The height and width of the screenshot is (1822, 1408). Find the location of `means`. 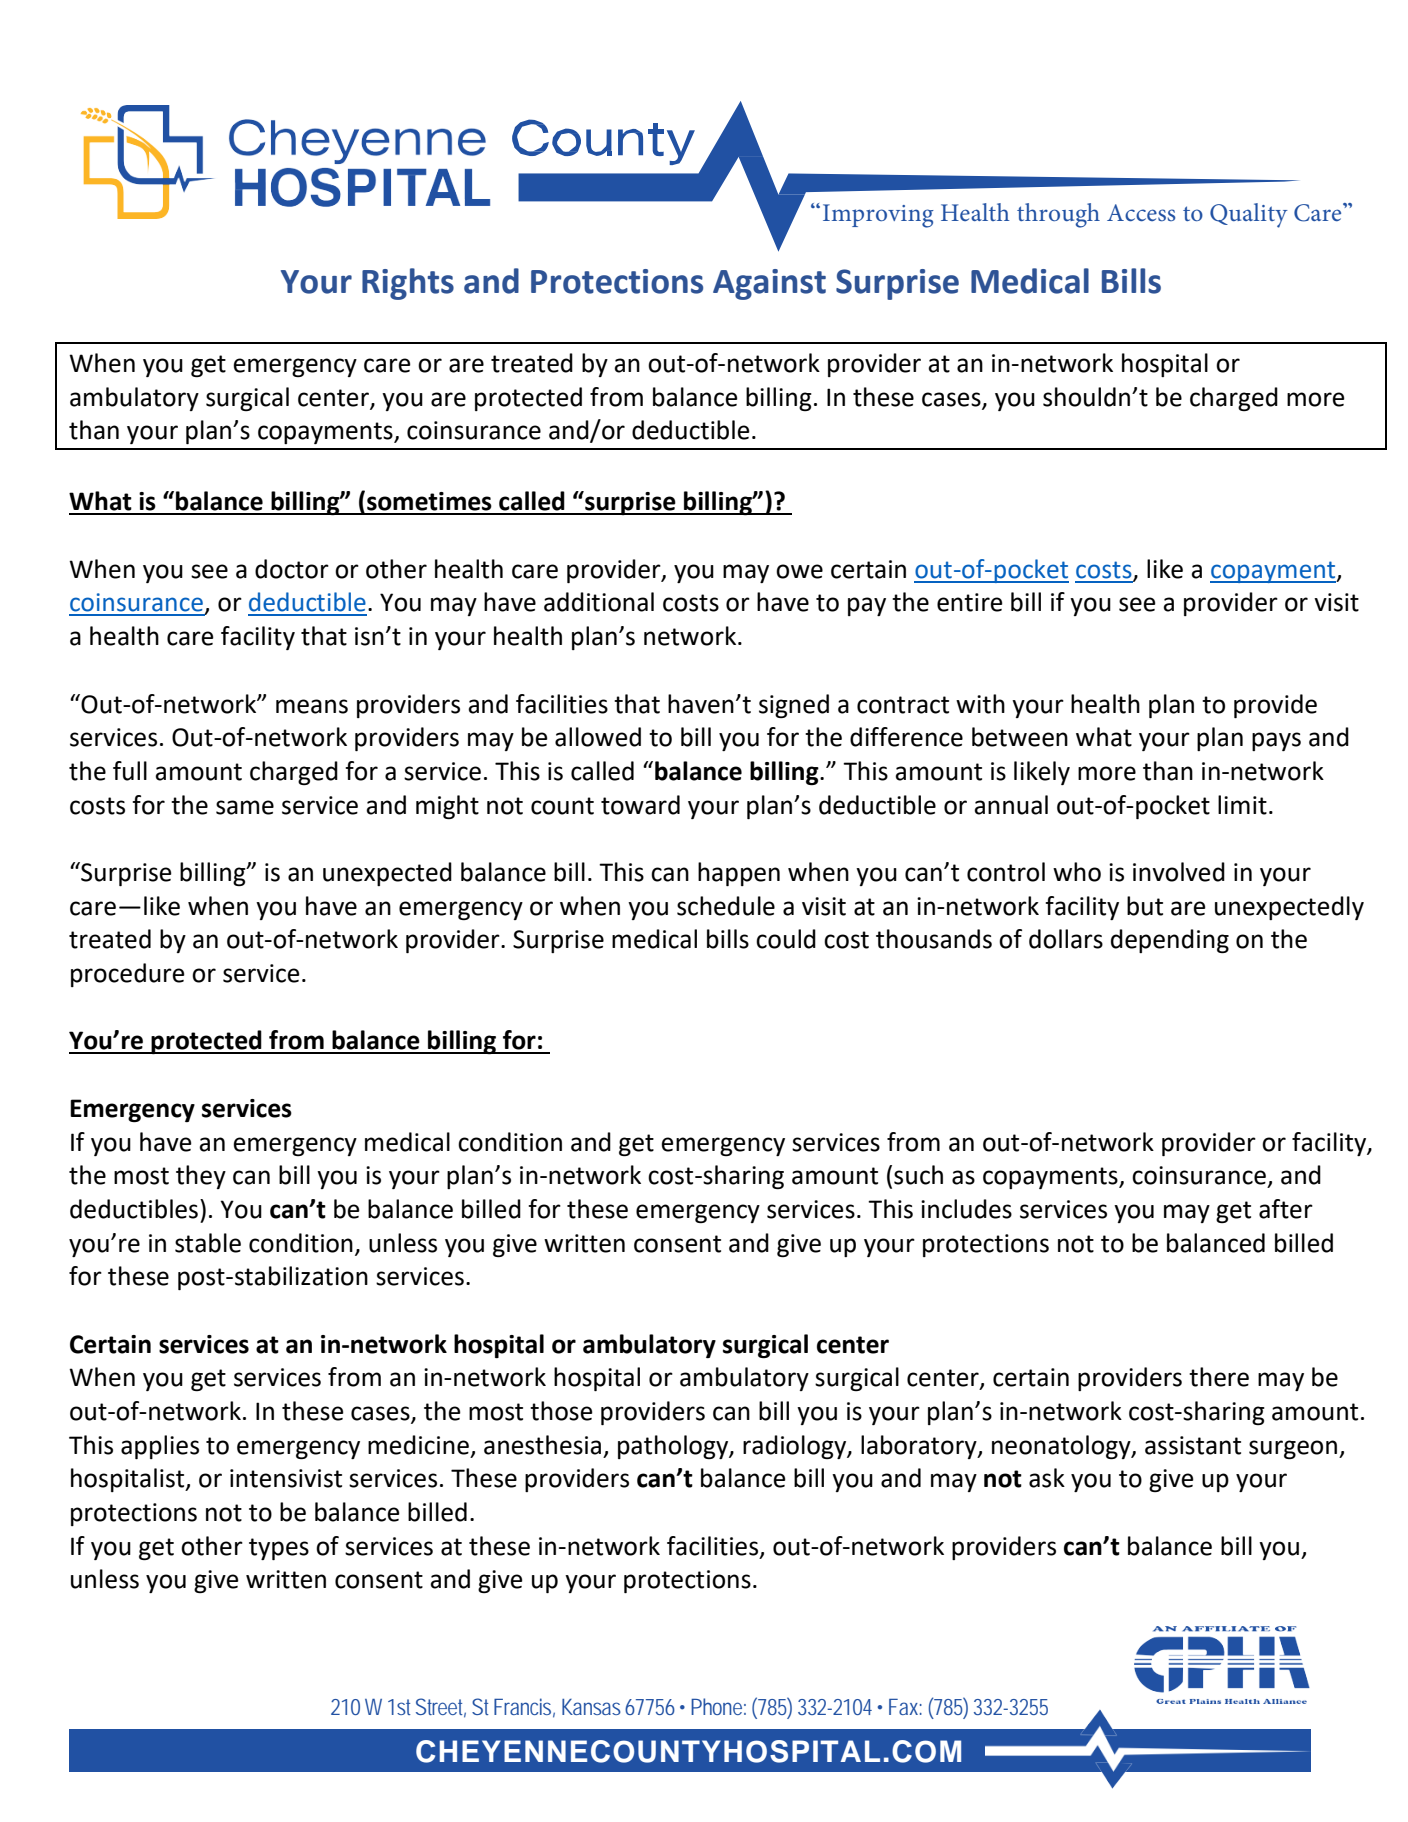

means is located at coordinates (312, 706).
